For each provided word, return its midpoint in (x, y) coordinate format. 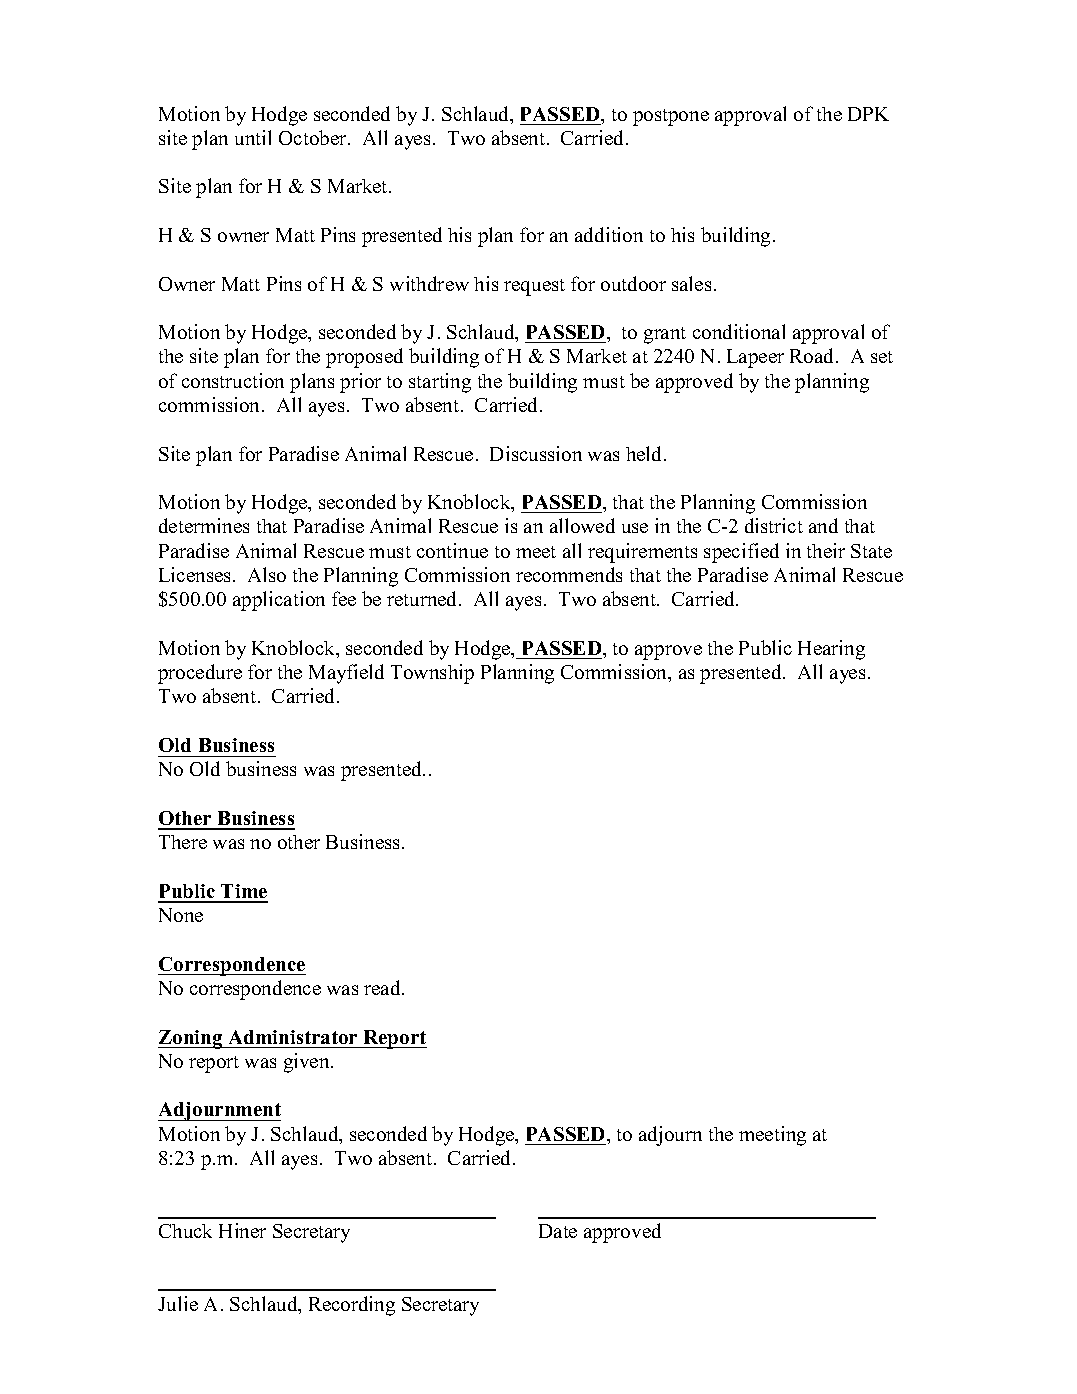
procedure (200, 674)
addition (609, 234)
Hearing (831, 650)
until (253, 137)
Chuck (185, 1231)
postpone (671, 117)
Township (432, 674)
